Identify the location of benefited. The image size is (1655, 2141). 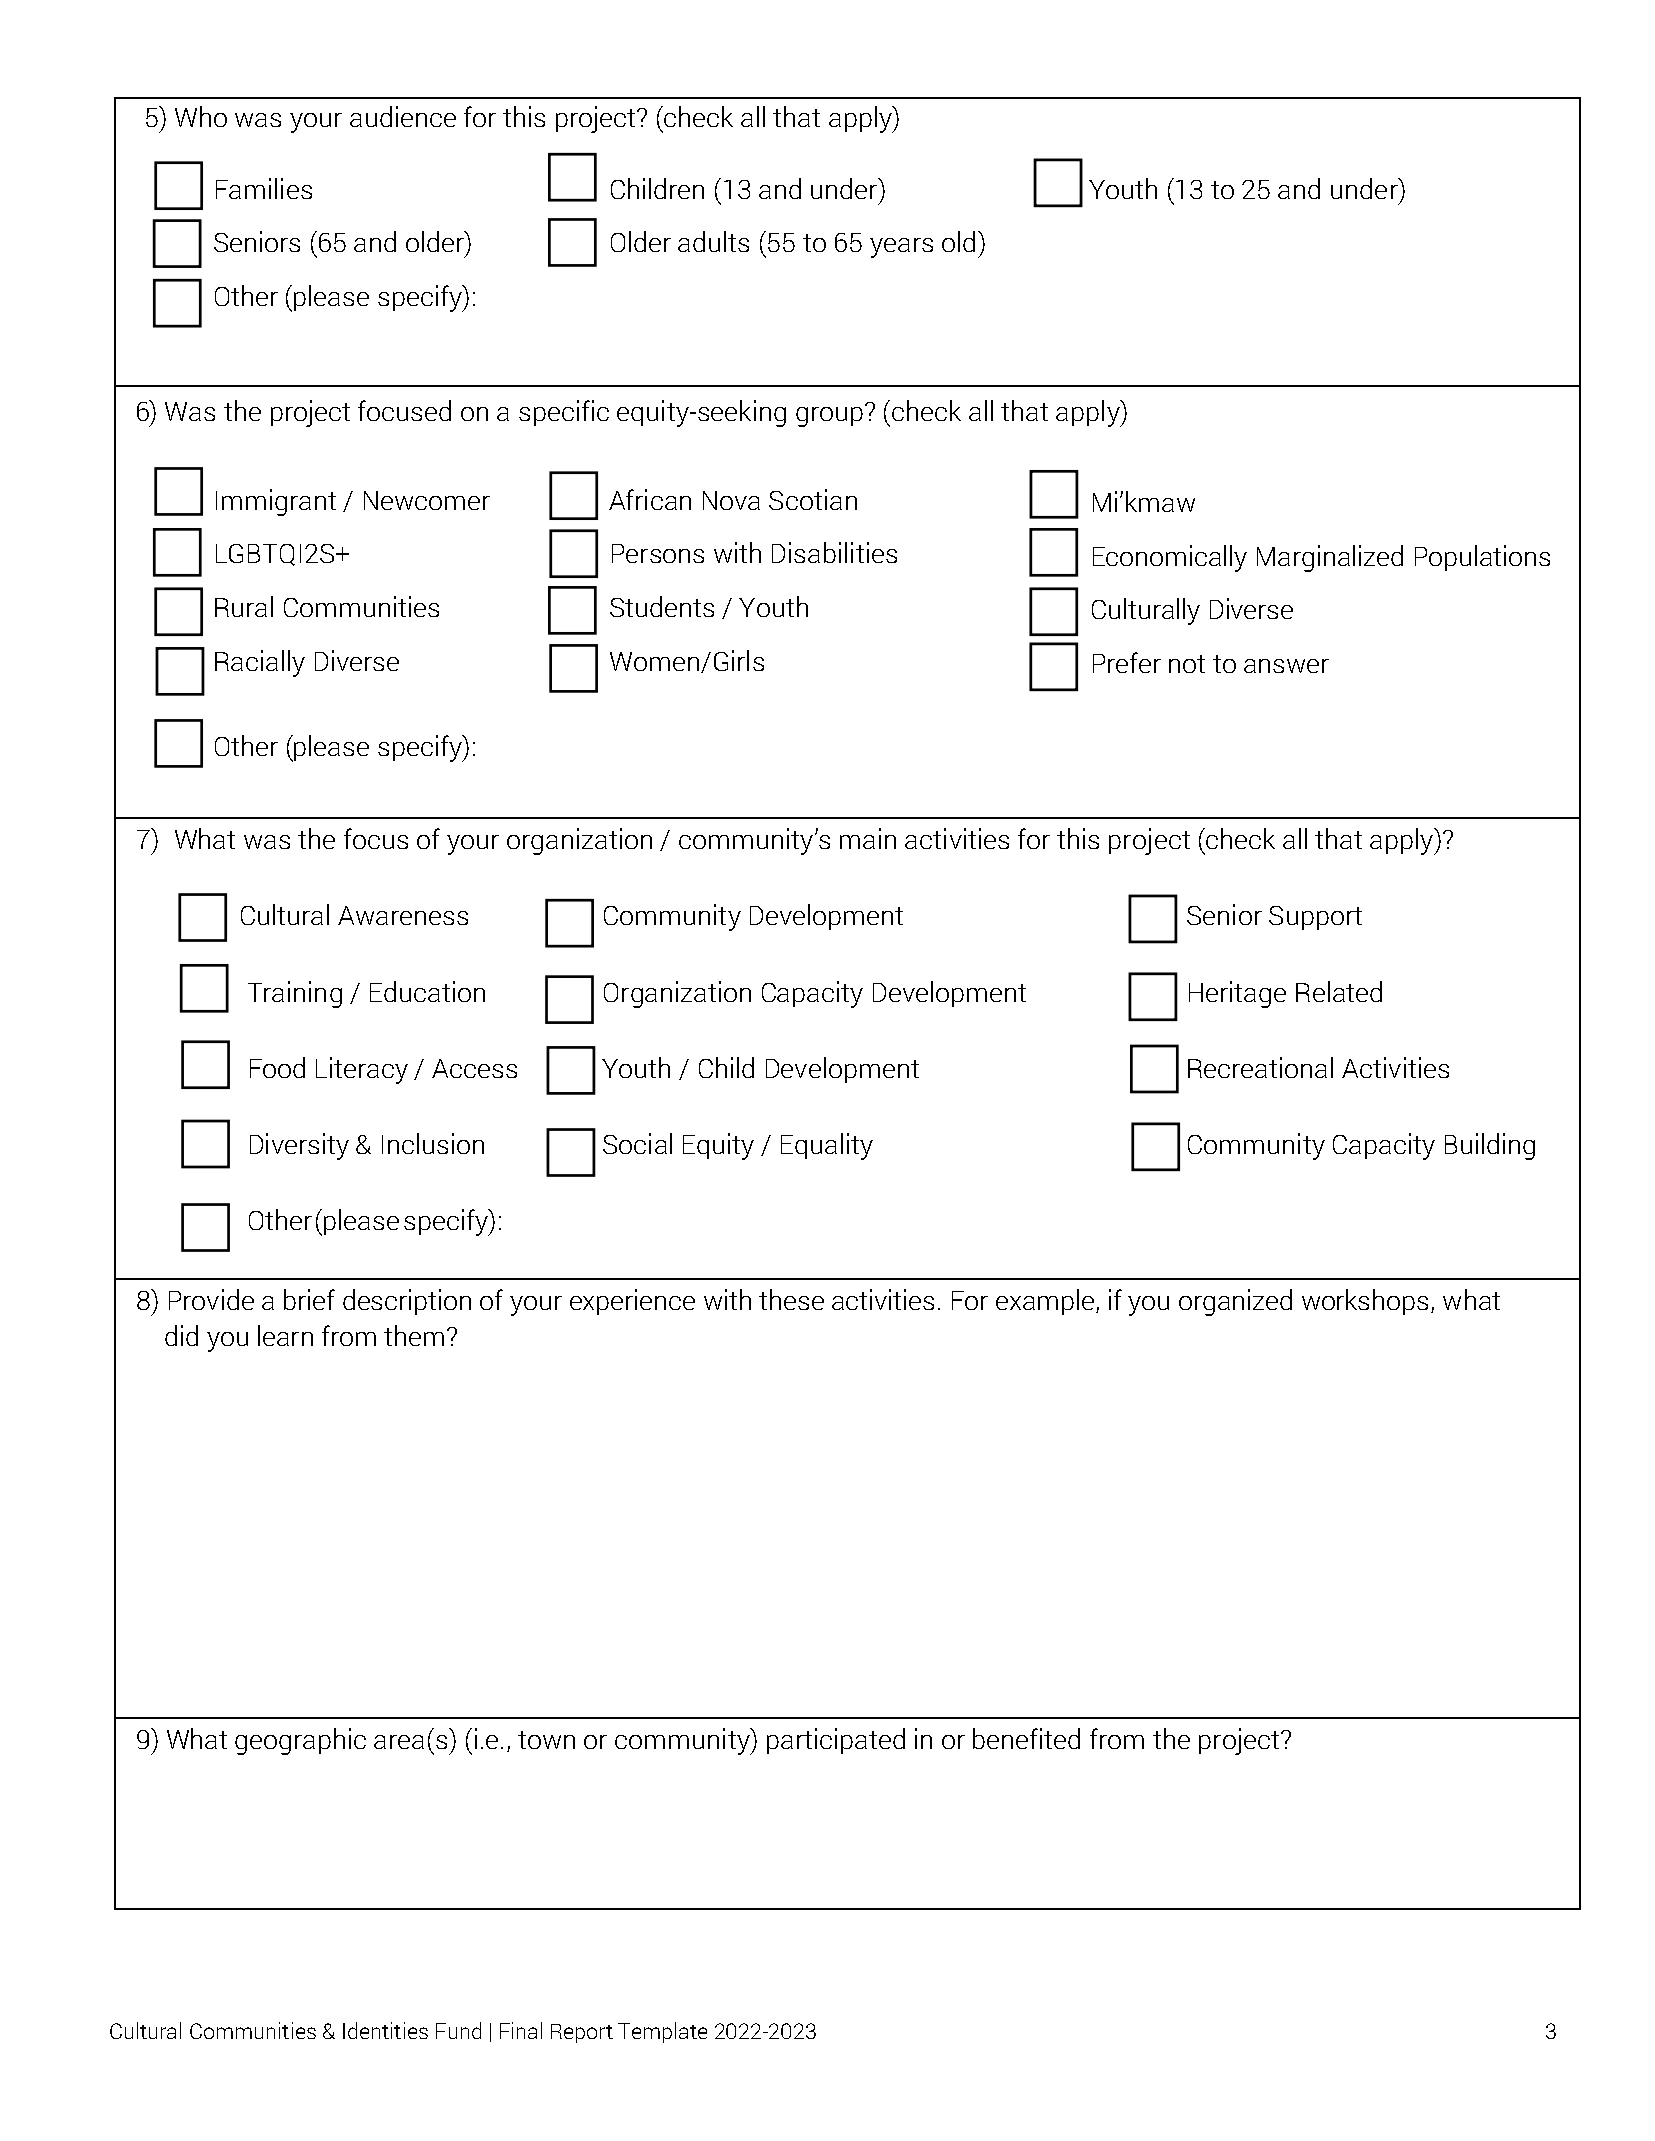
(1026, 1738).
